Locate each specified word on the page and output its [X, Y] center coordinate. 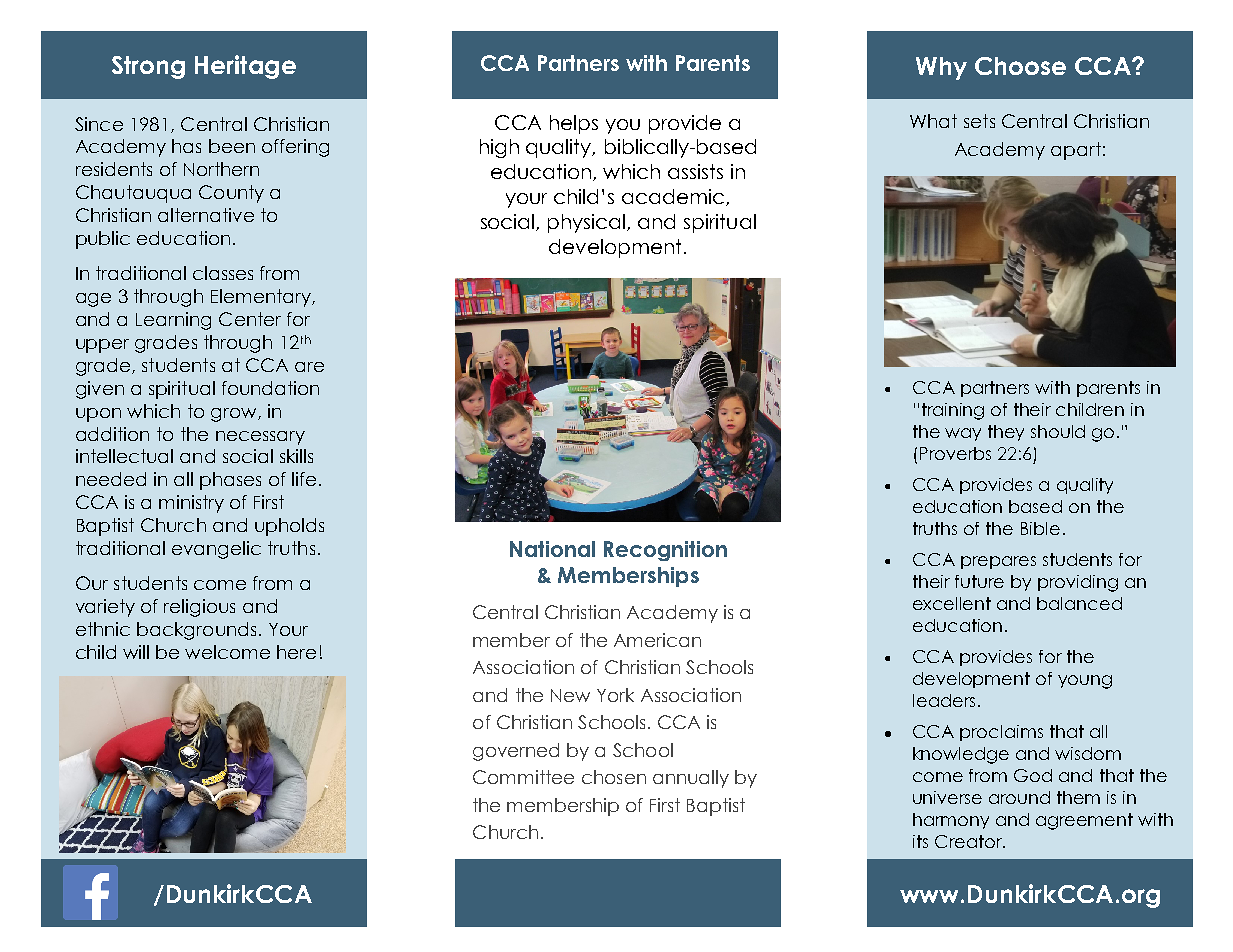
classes [223, 273]
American [657, 640]
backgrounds [196, 631]
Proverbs [955, 453]
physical [588, 223]
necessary [260, 438]
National [552, 549]
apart [1076, 151]
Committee [523, 777]
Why [941, 68]
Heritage [245, 67]
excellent [952, 603]
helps [574, 124]
